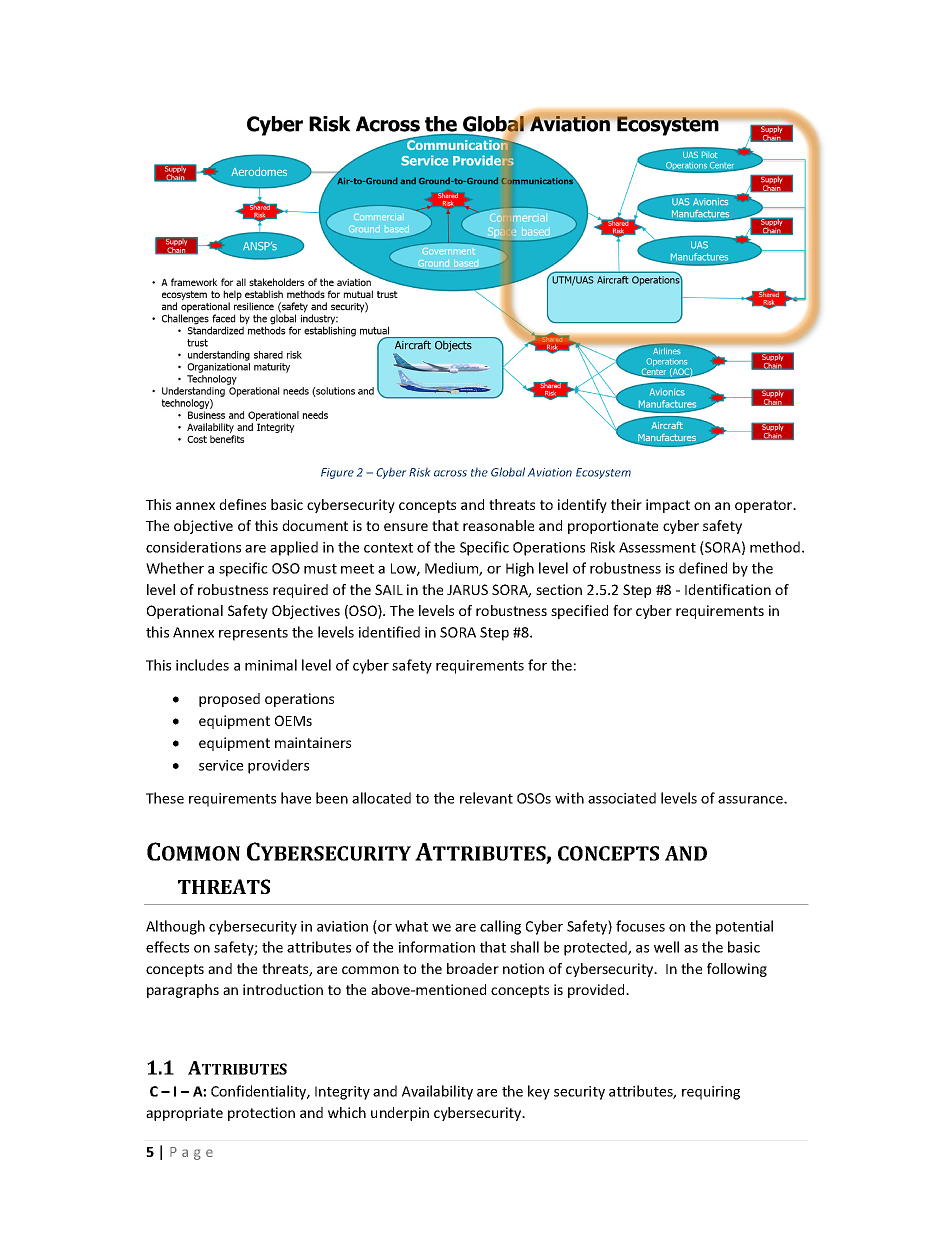  I want to click on impact, so click(668, 506).
